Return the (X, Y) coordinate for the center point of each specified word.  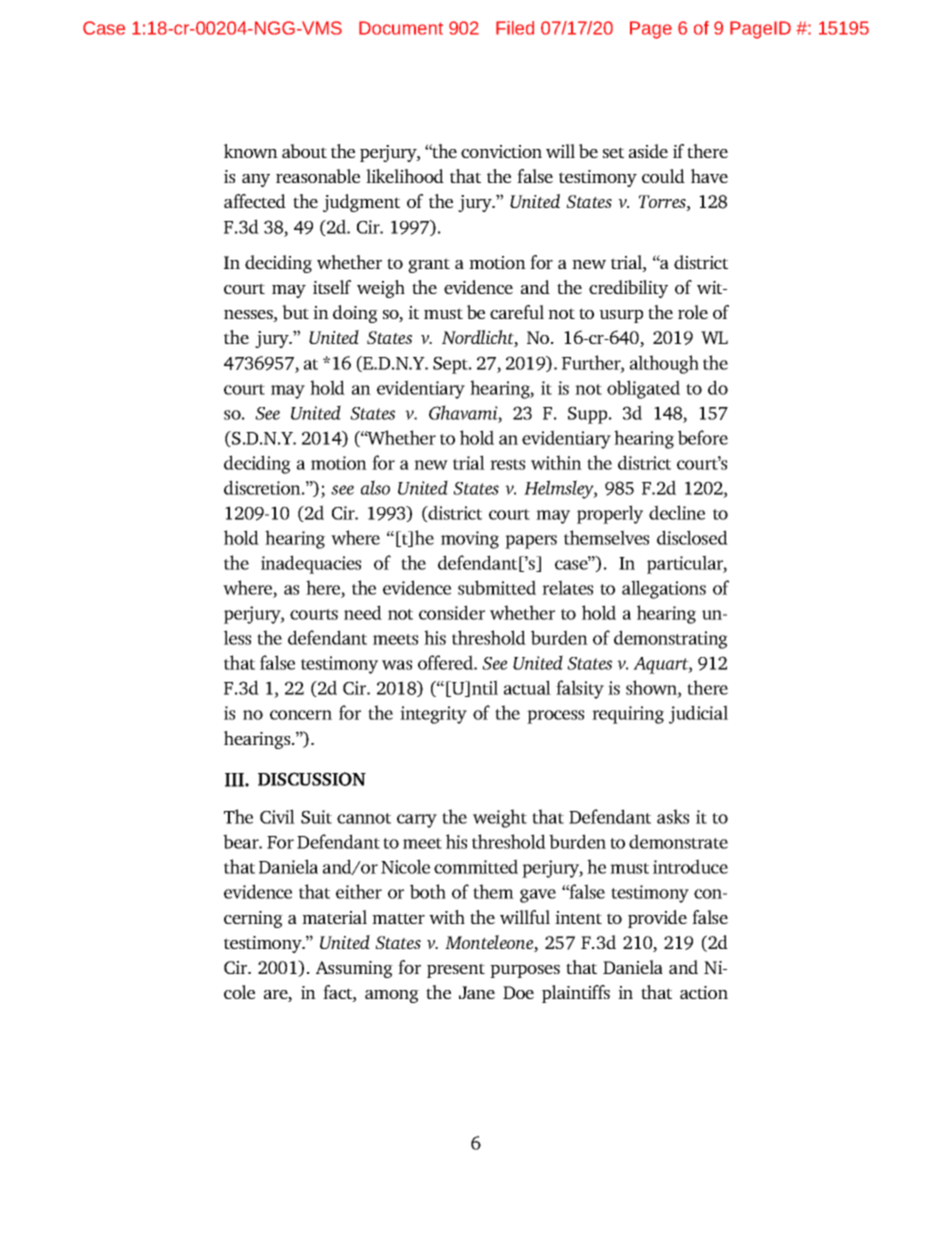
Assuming (354, 969)
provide (657, 919)
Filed (515, 28)
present (456, 970)
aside (648, 151)
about (304, 151)
